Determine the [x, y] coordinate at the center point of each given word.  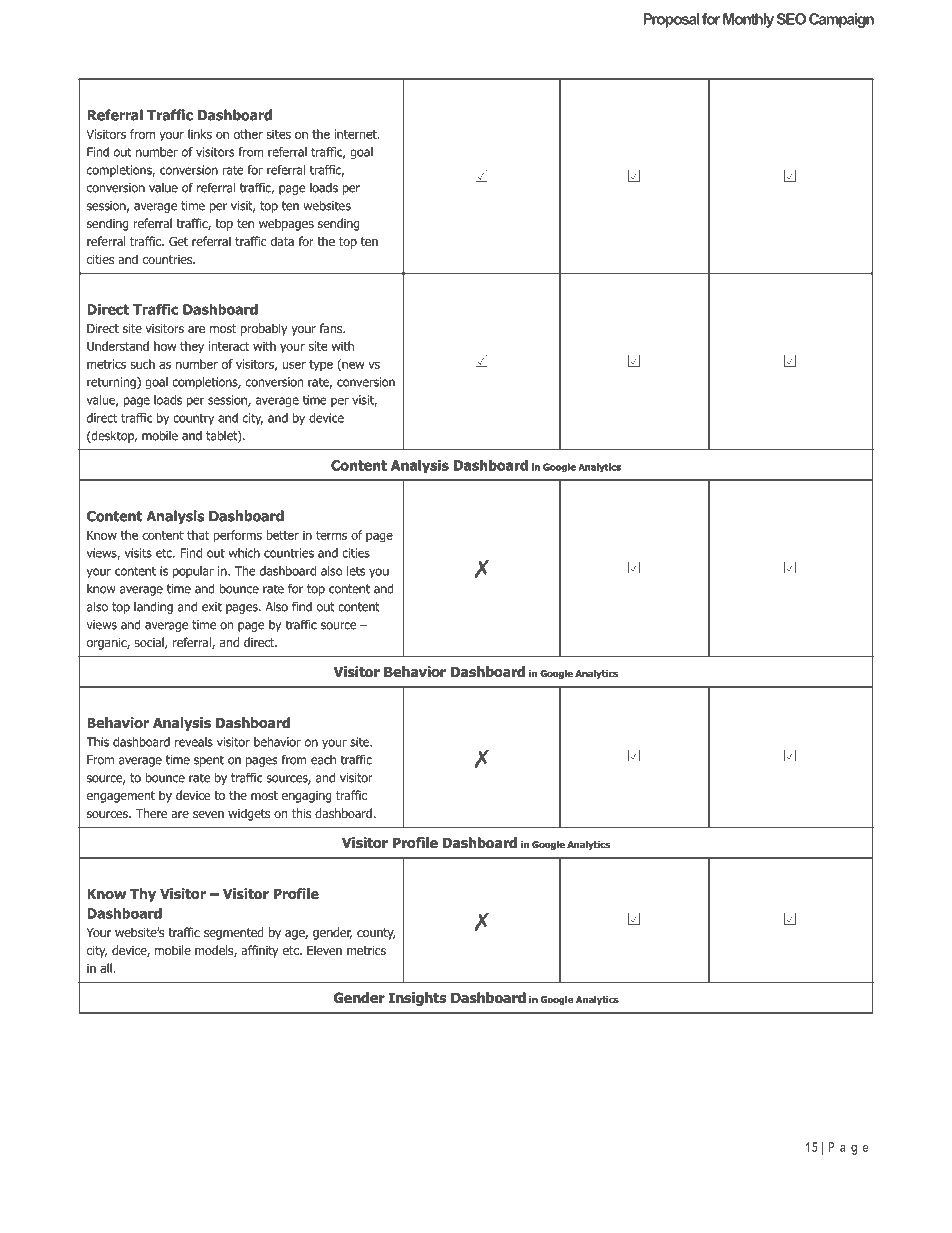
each [323, 760]
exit [212, 607]
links [200, 134]
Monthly [748, 20]
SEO [791, 19]
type [321, 366]
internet [356, 134]
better [283, 535]
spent [209, 761]
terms [331, 535]
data [282, 241]
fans [332, 328]
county [376, 934]
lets [356, 571]
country [193, 419]
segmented [234, 933]
